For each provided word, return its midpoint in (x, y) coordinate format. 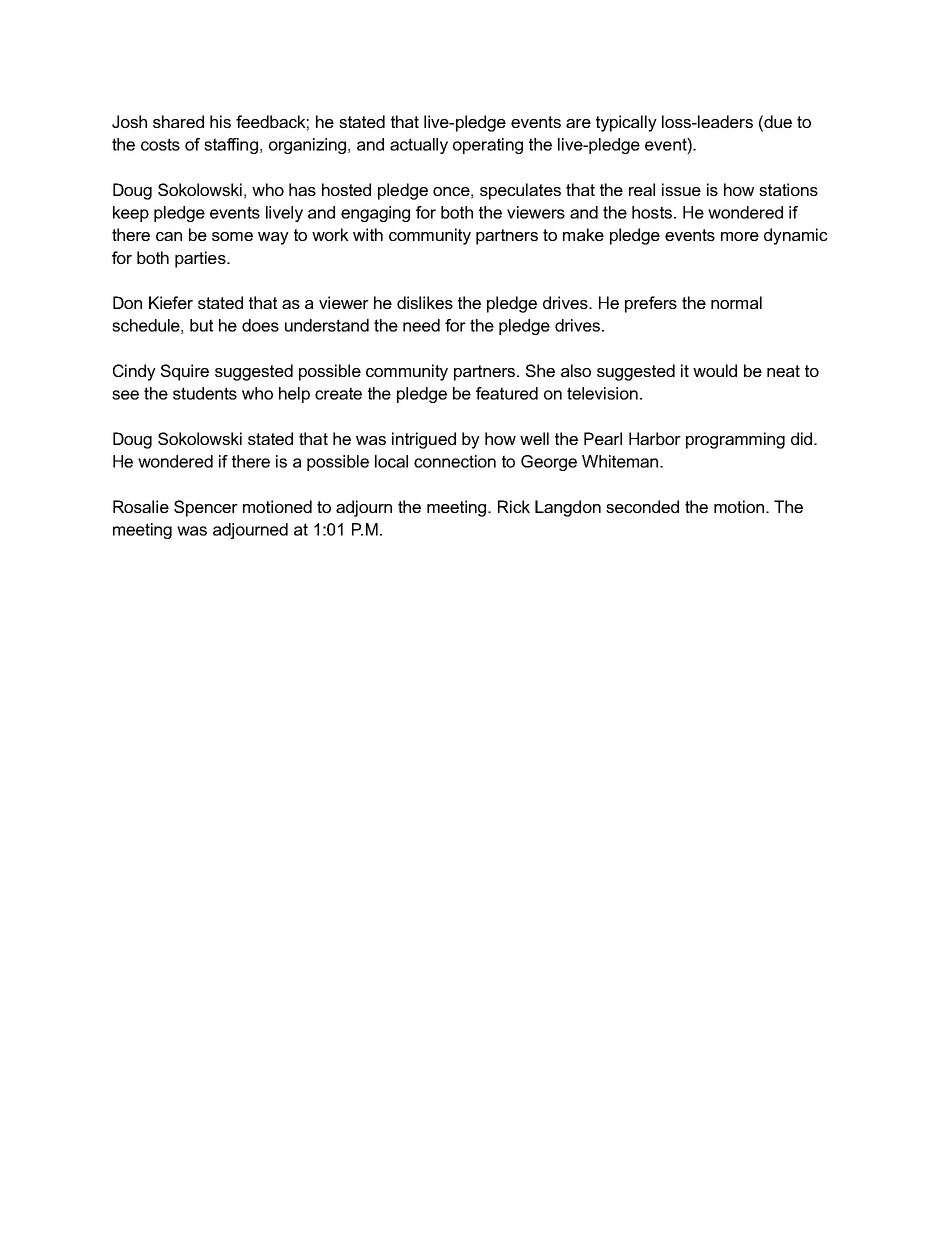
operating (488, 146)
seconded (642, 506)
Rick (514, 506)
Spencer (206, 508)
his (220, 121)
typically (626, 123)
